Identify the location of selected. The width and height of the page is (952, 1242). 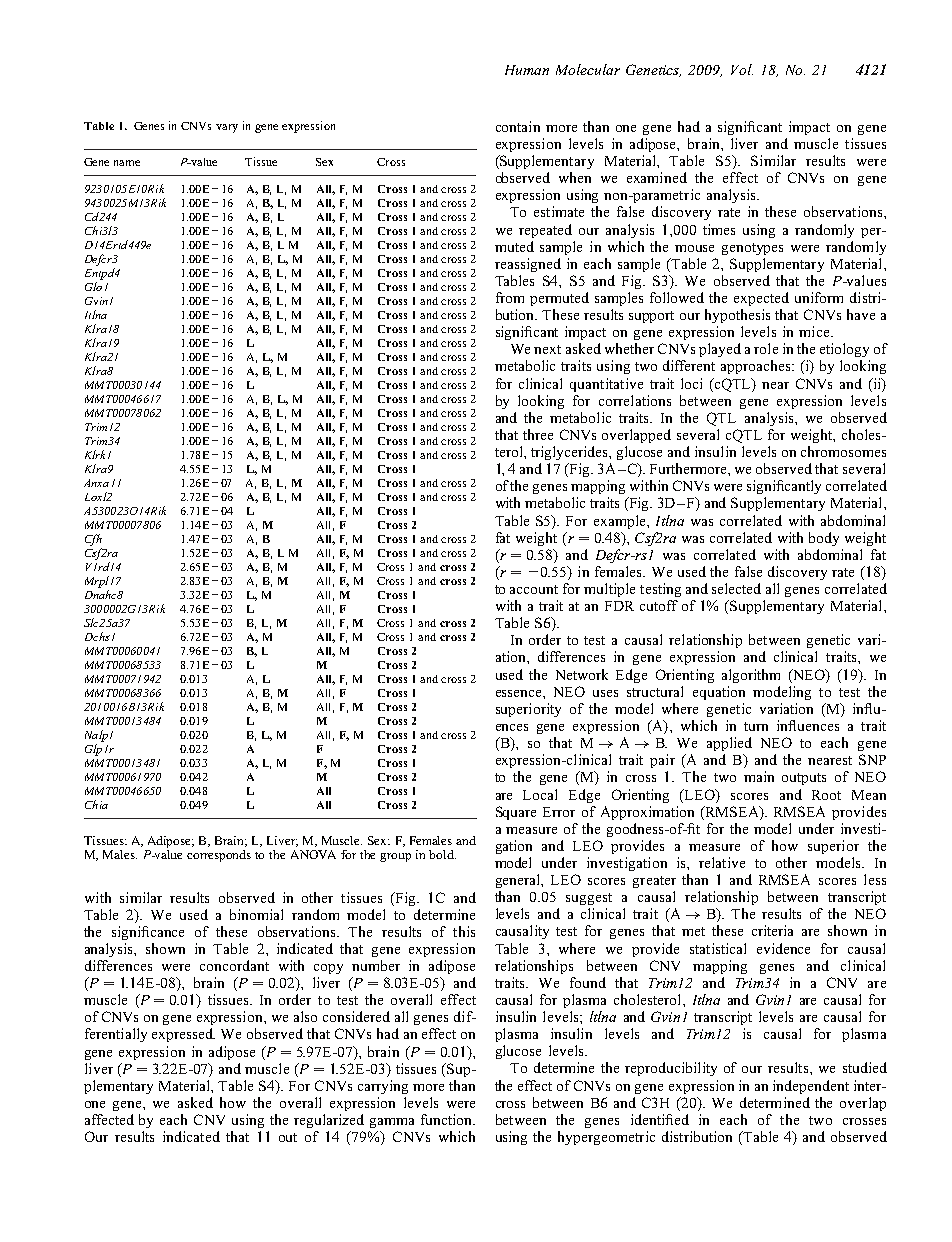
(736, 588).
